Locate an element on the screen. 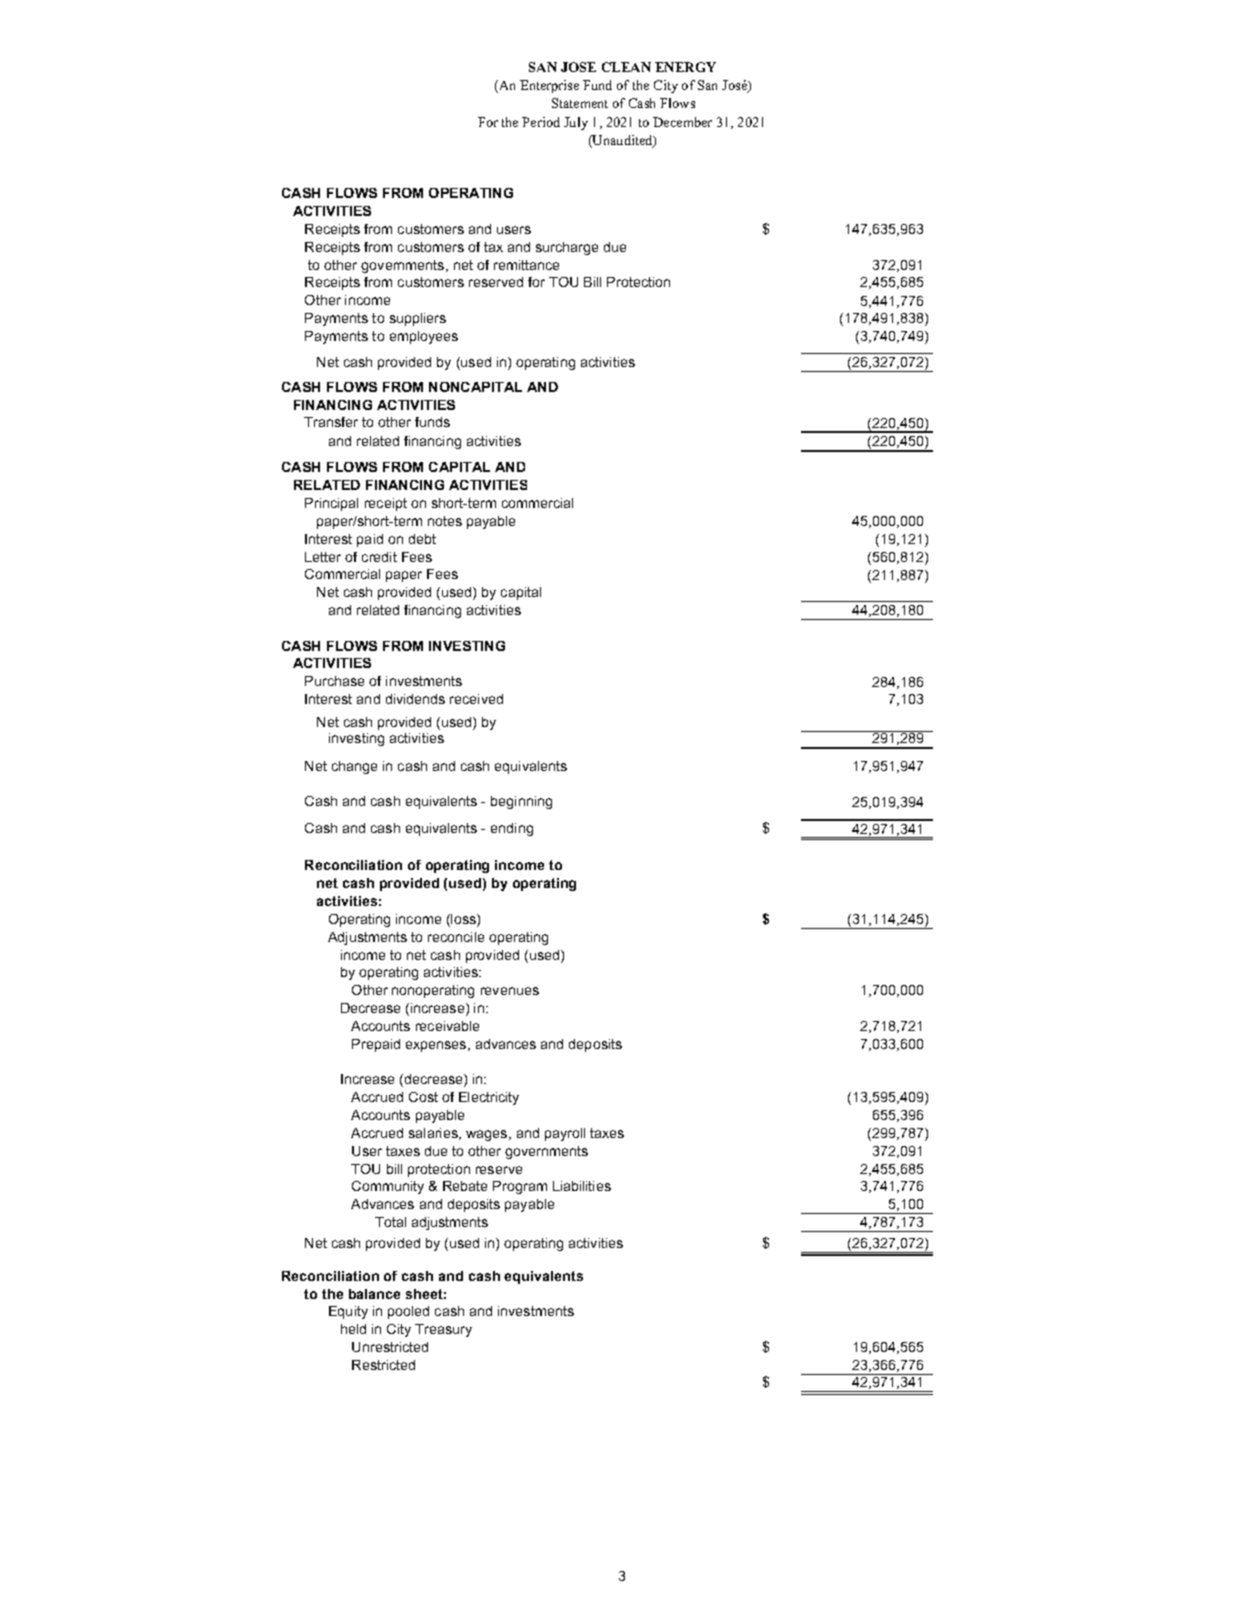 The width and height of the screenshot is (1246, 1612). Purchase is located at coordinates (334, 681).
